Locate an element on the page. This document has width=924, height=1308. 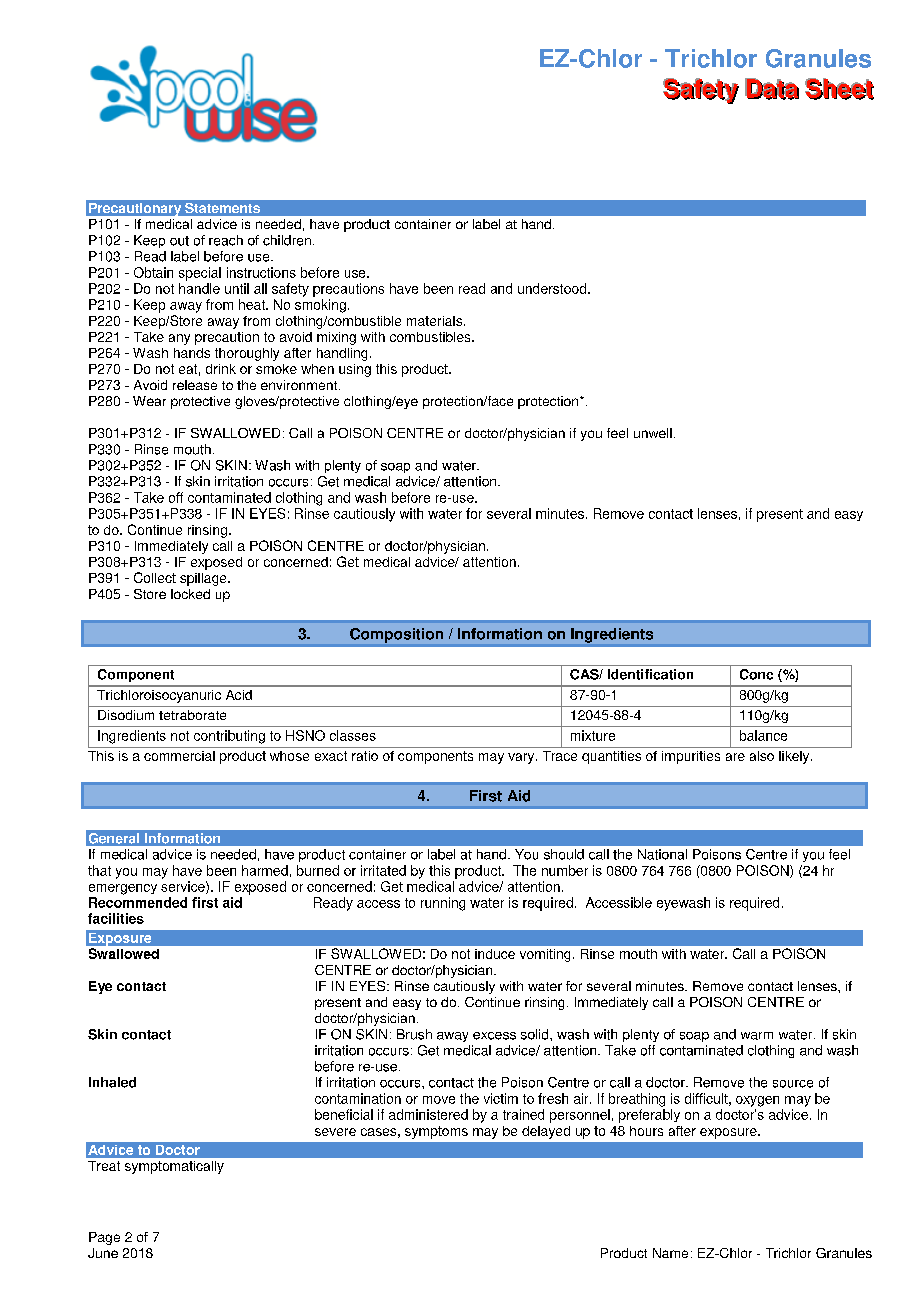
special is located at coordinates (200, 274).
